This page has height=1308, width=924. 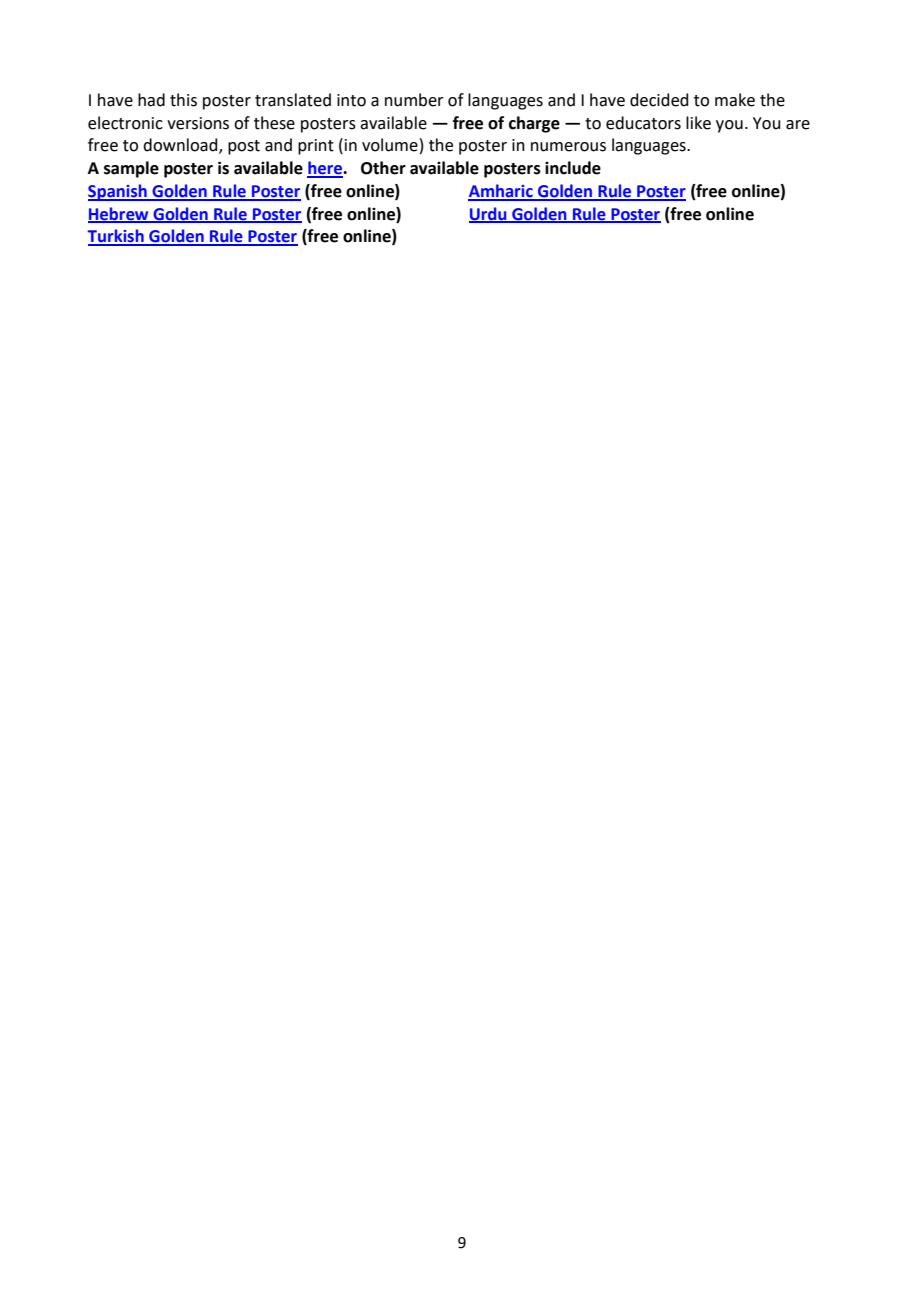 What do you see at coordinates (118, 192) in the page?
I see `Spanish` at bounding box center [118, 192].
